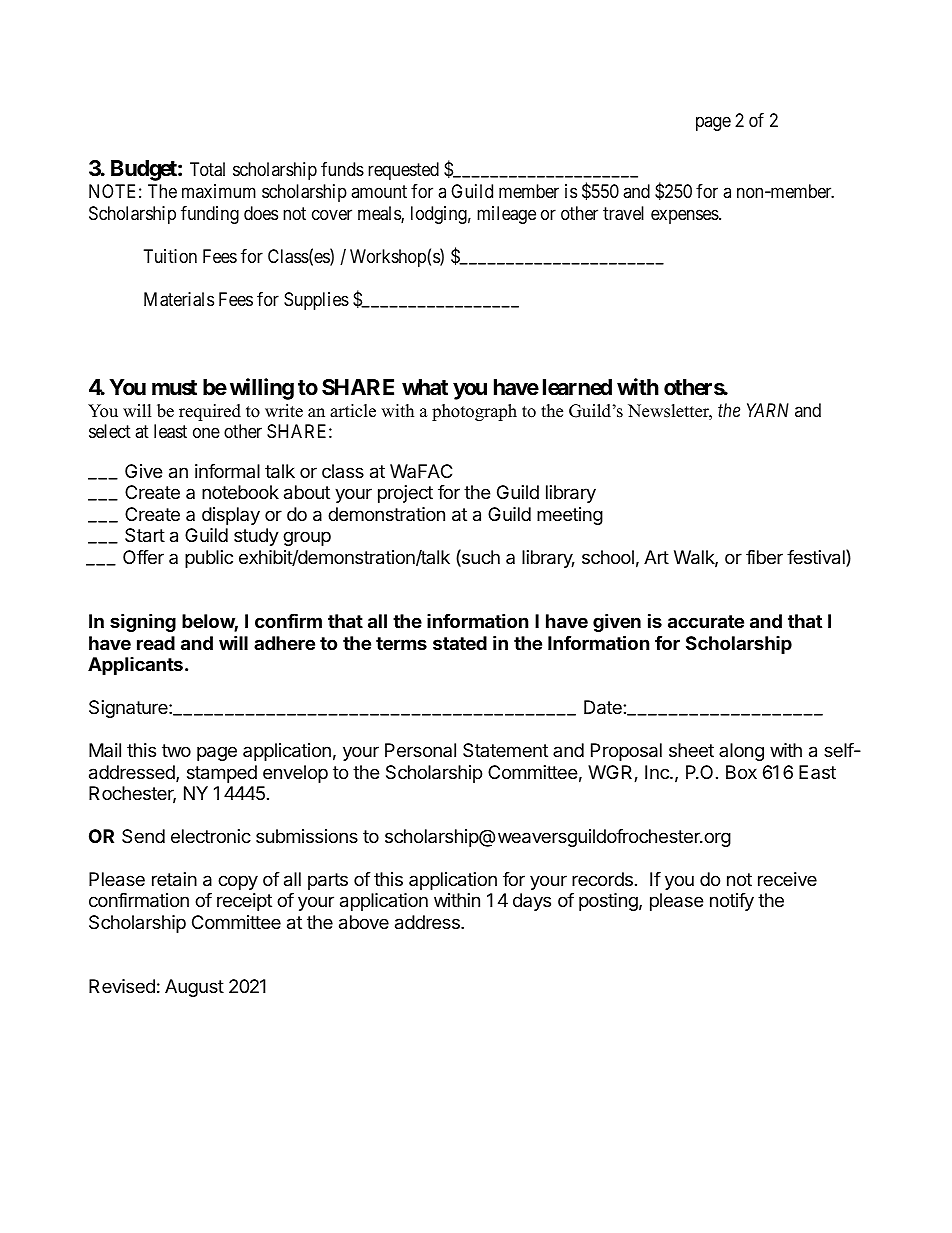  Describe the element at coordinates (741, 772) in the screenshot. I see `Box` at that location.
